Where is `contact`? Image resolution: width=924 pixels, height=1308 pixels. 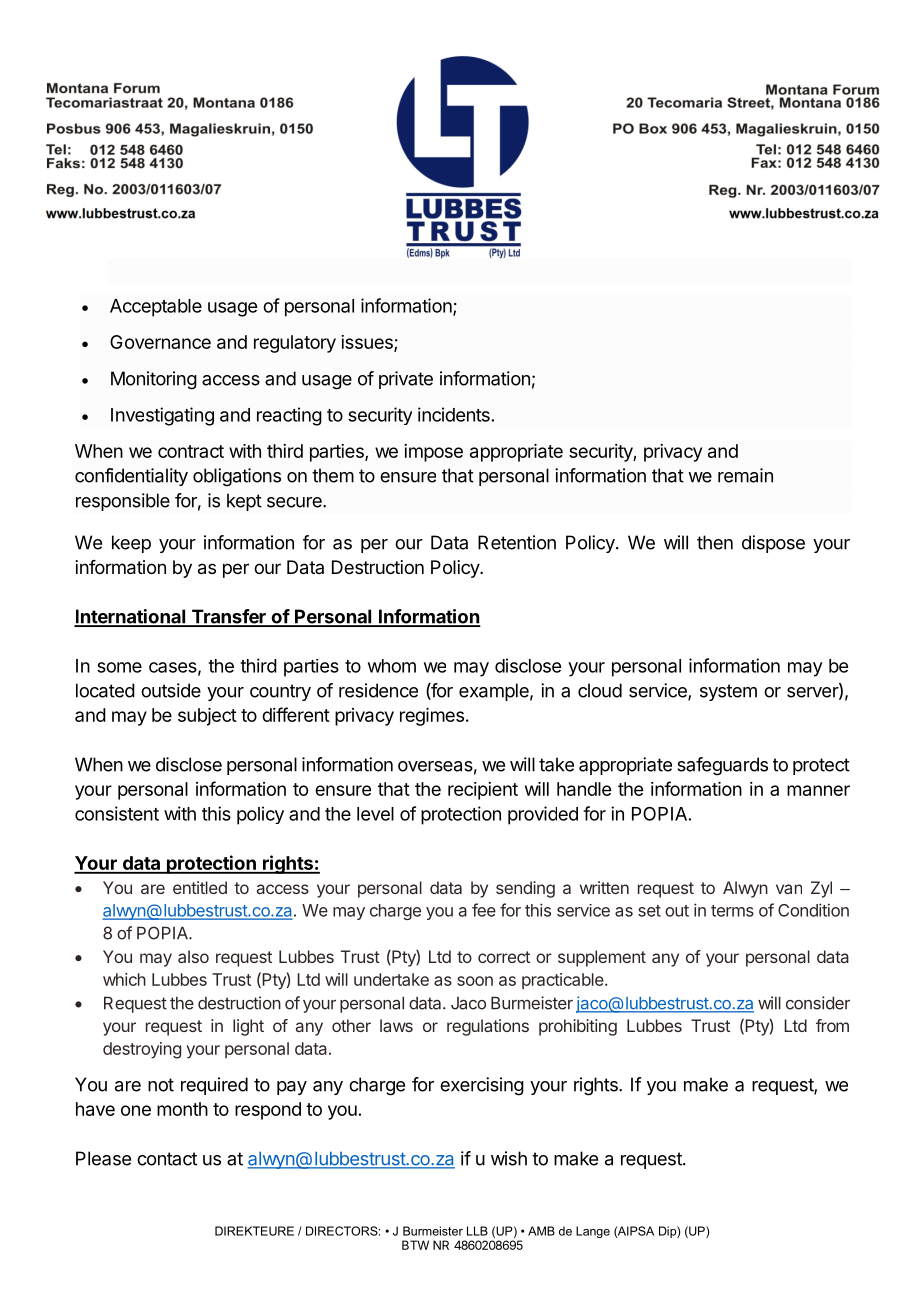
contact is located at coordinates (167, 1159).
